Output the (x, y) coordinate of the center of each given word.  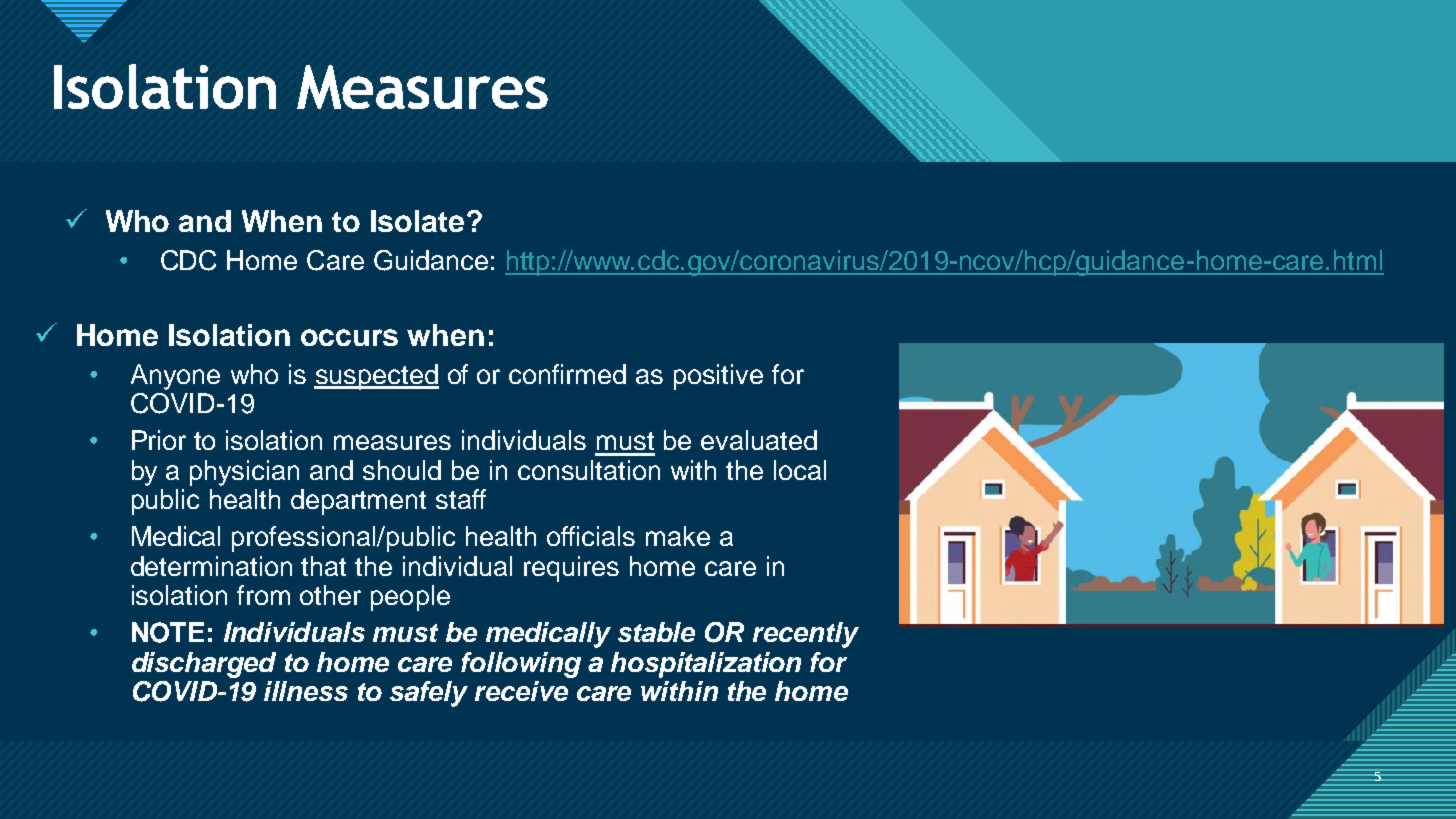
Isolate (417, 221)
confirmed (567, 374)
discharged (204, 665)
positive (718, 377)
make (678, 536)
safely (429, 694)
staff (461, 499)
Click (119, 91)
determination (211, 566)
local (800, 470)
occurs (349, 337)
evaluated (759, 440)
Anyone (175, 377)
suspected (376, 377)
